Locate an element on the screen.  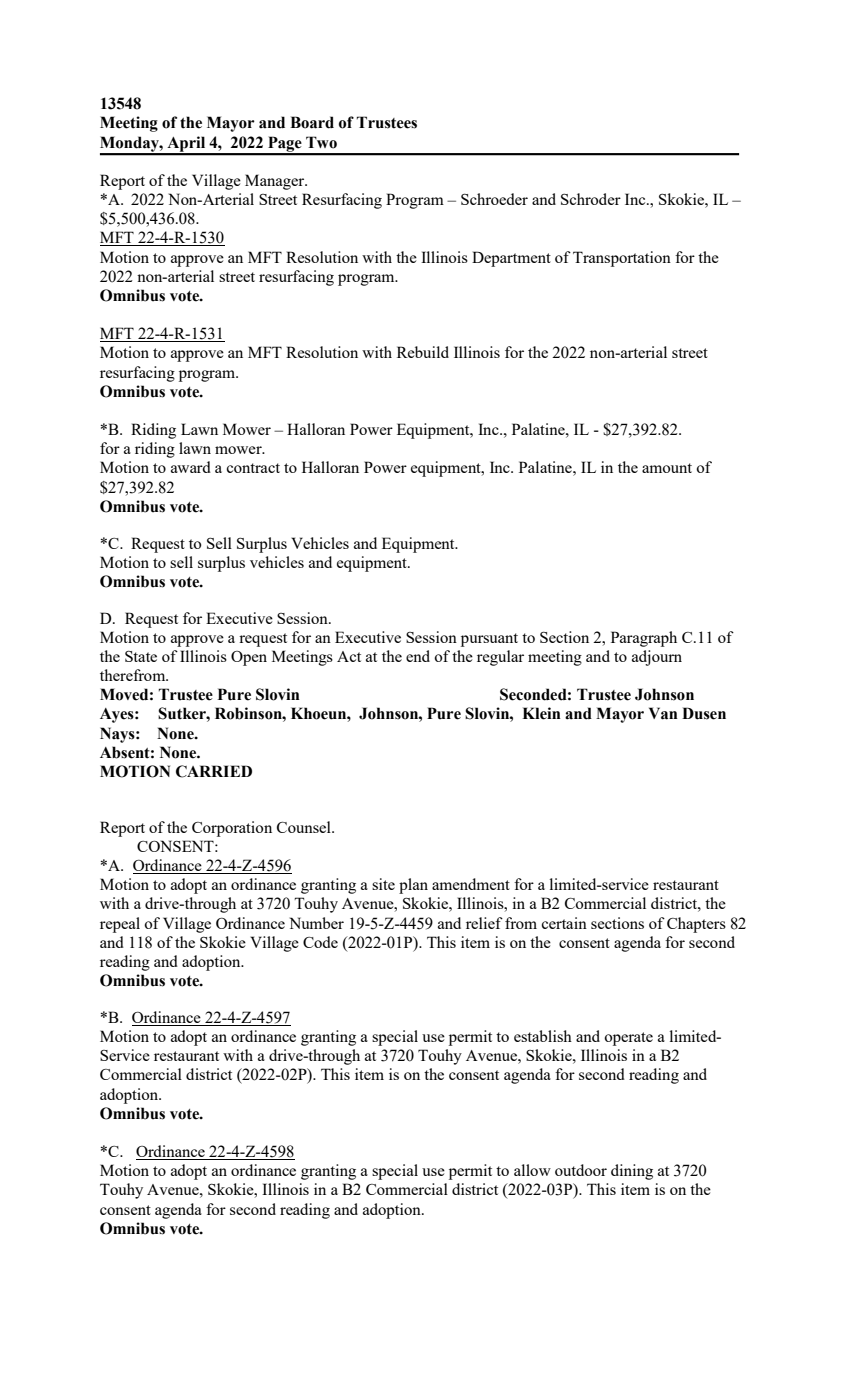
repeal is located at coordinates (120, 925).
